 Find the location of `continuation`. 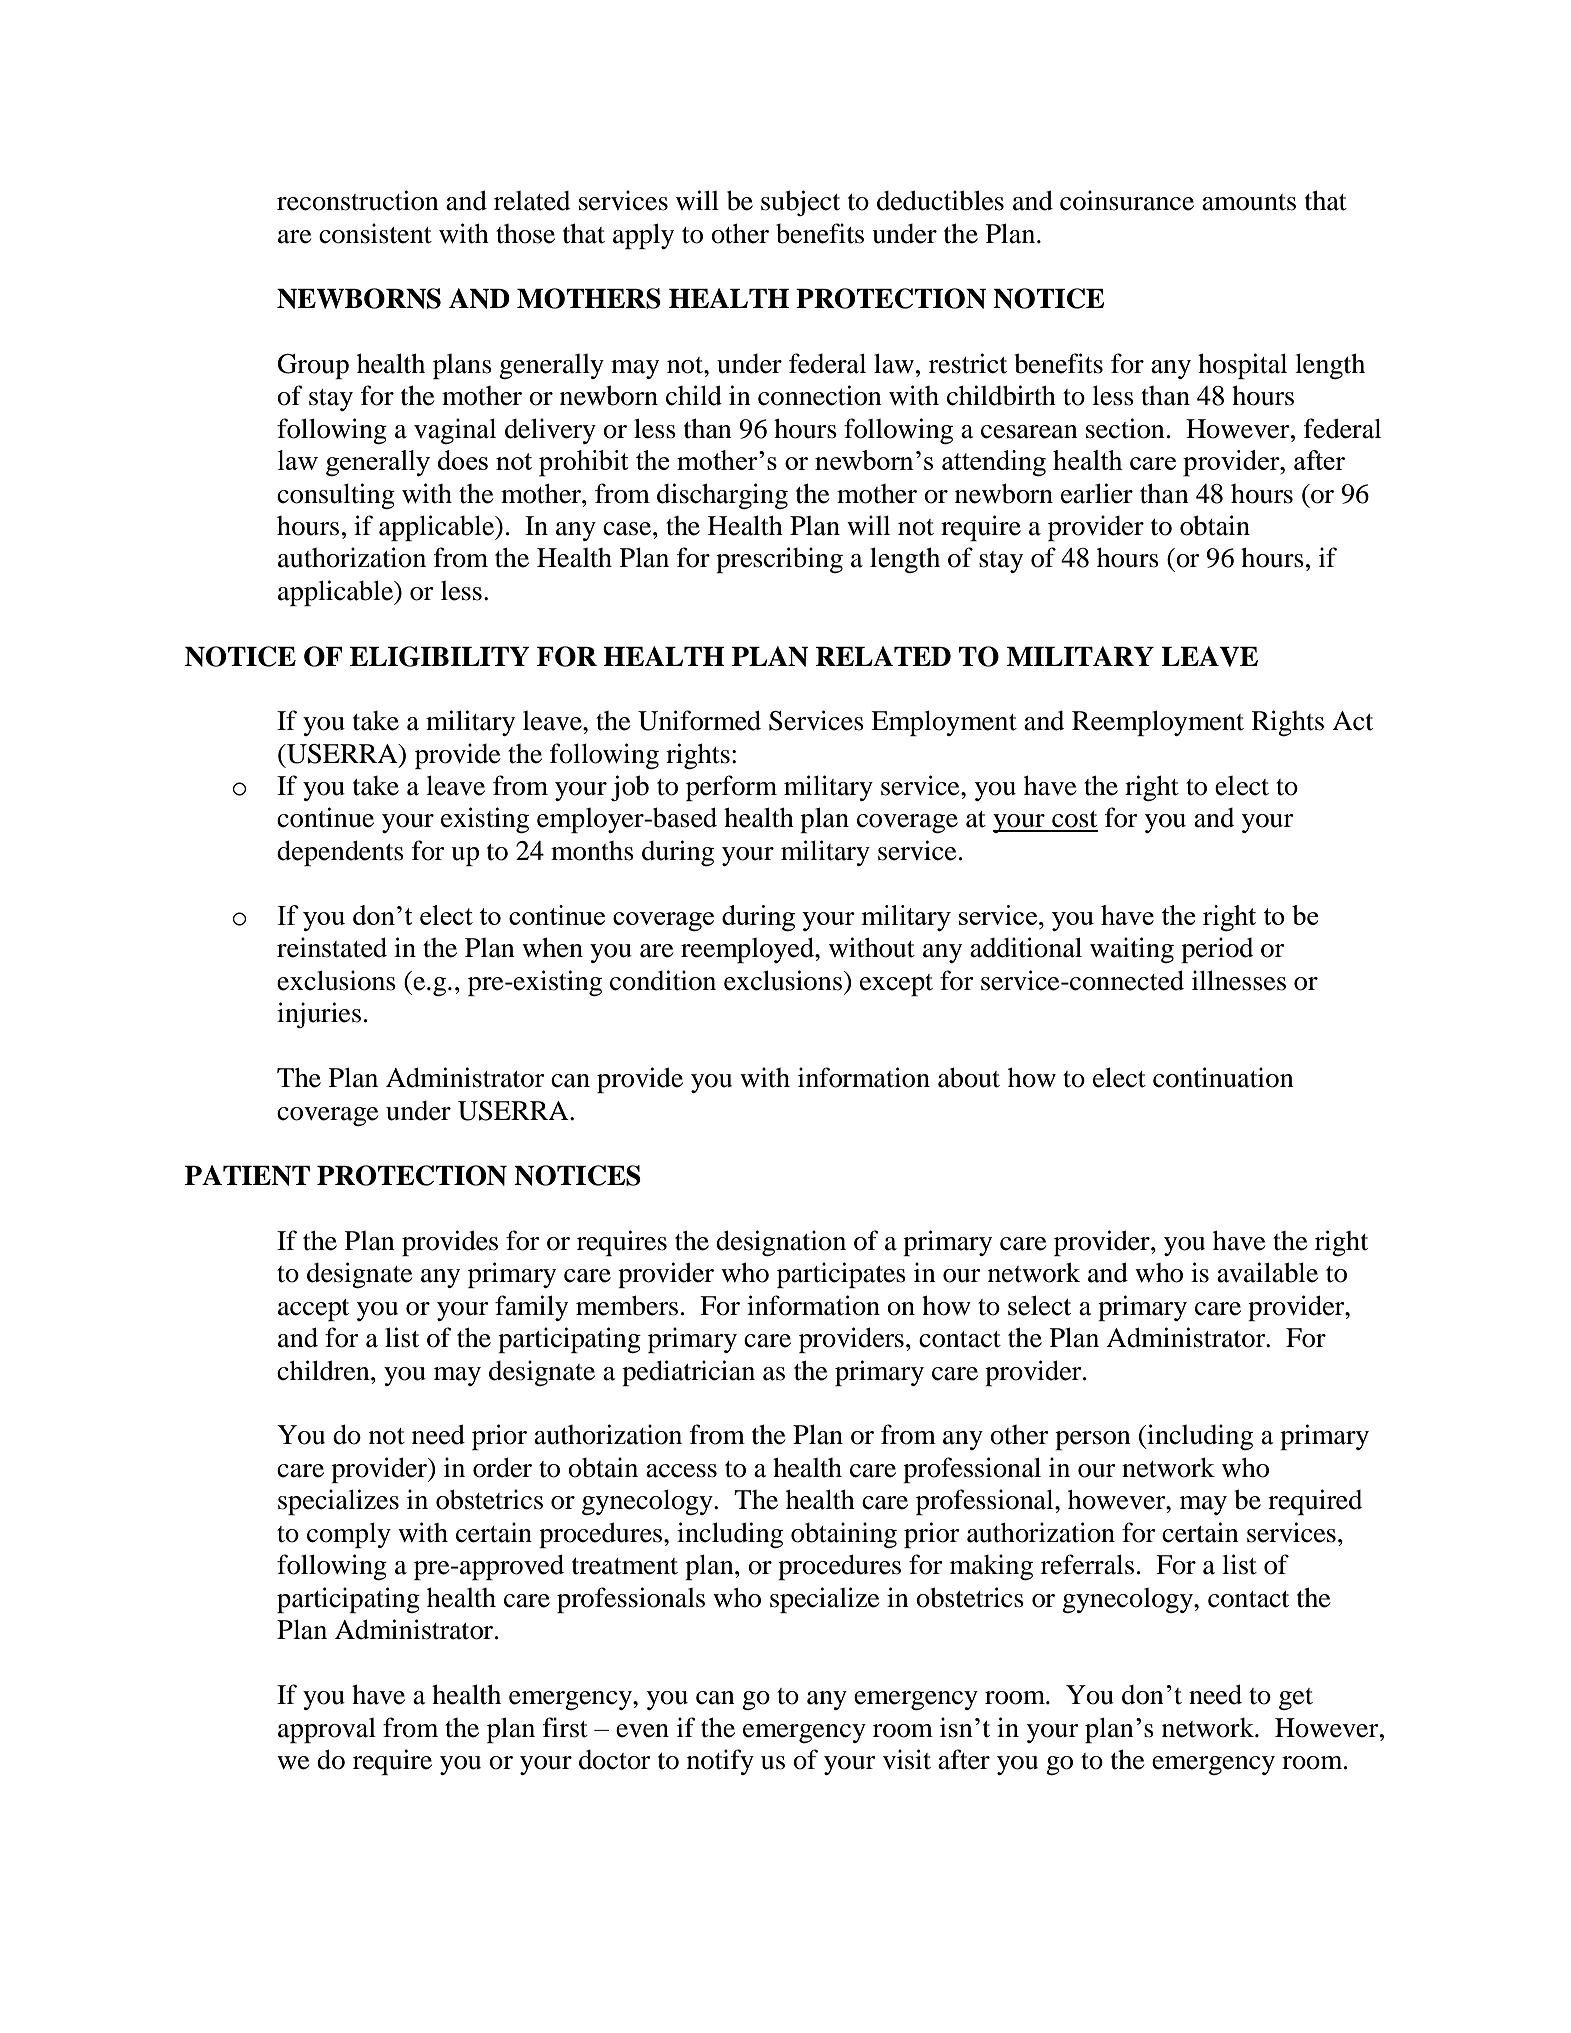

continuation is located at coordinates (1223, 1077).
